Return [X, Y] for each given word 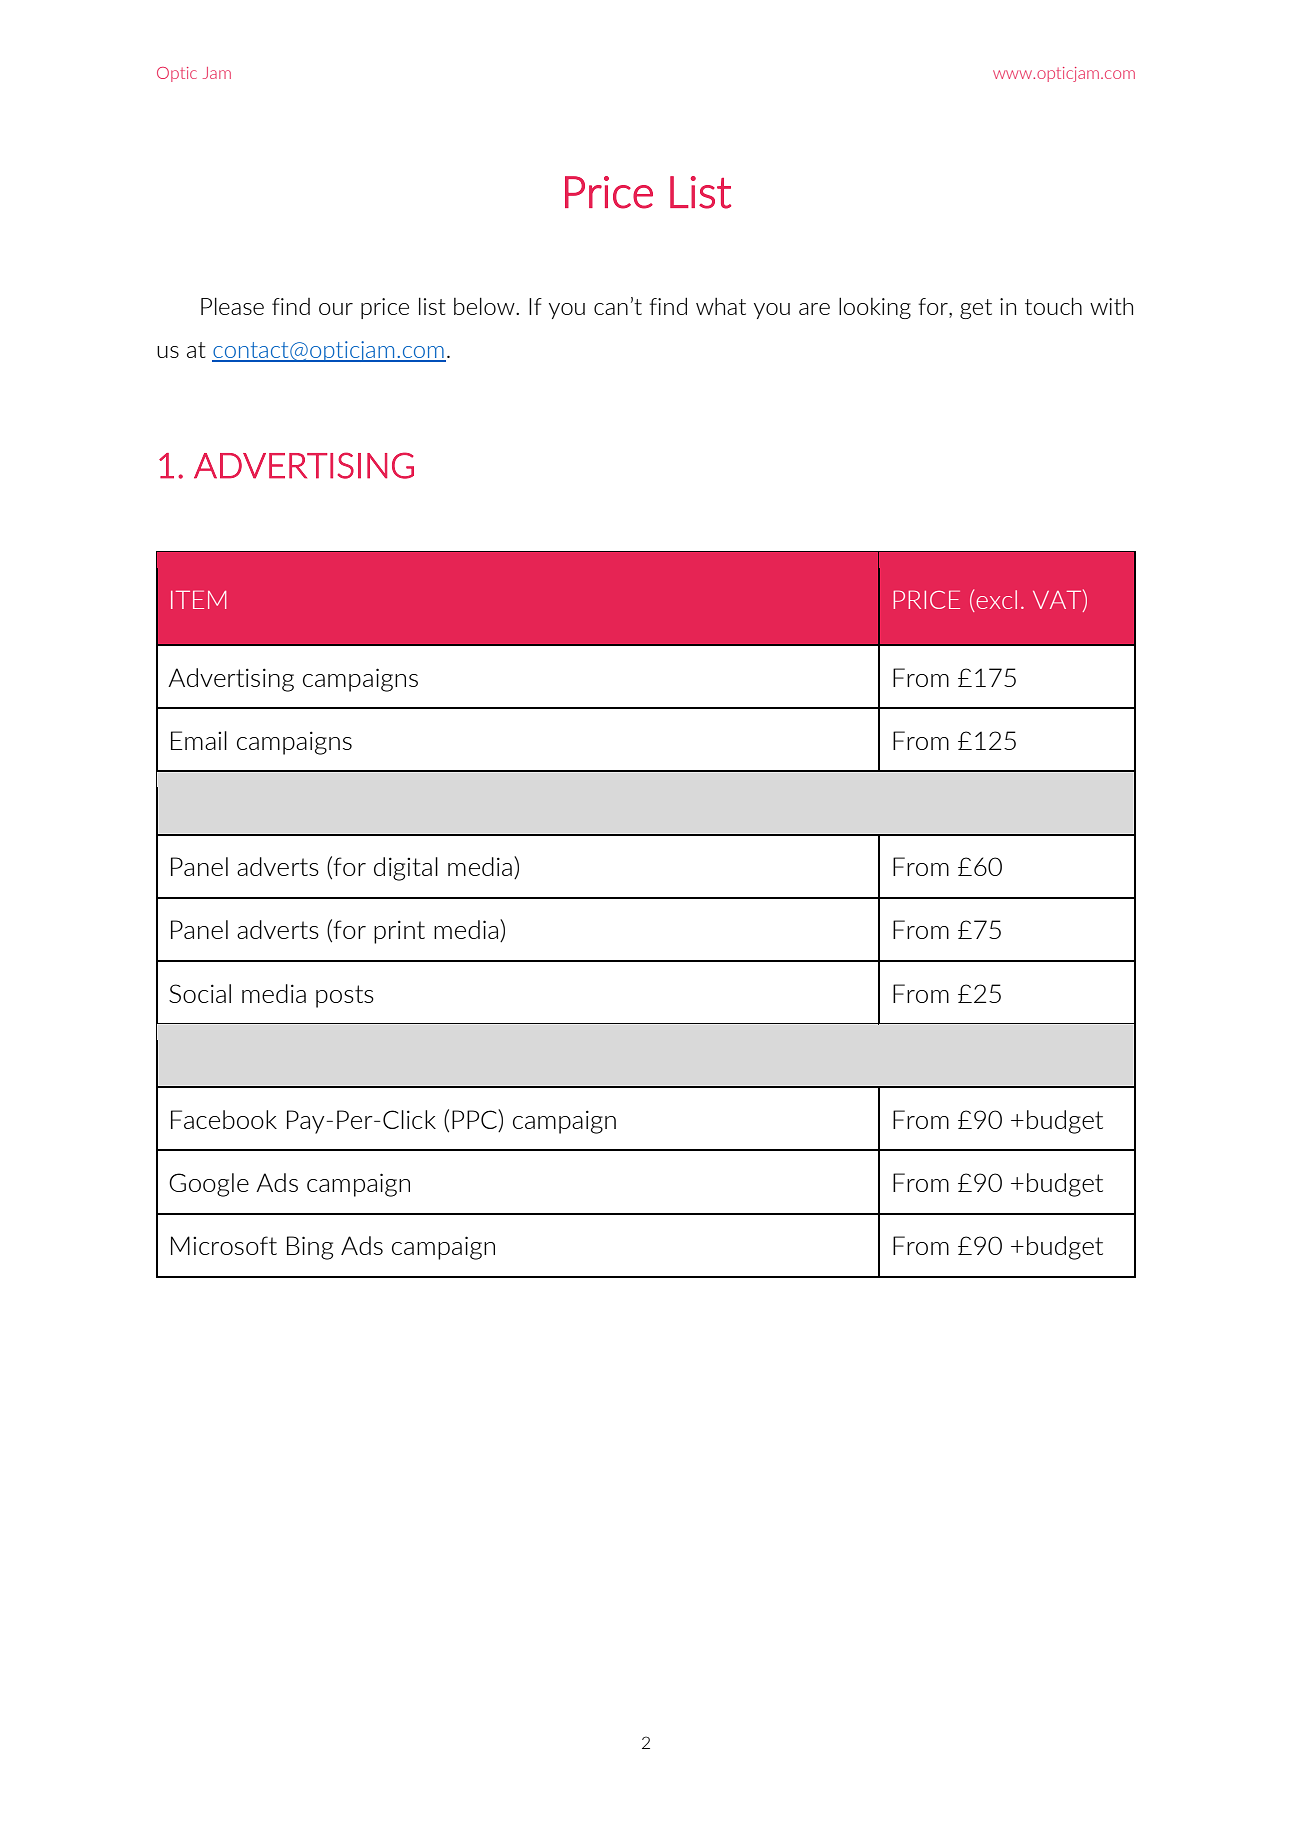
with [1111, 306]
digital [406, 869]
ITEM [198, 600]
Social [200, 993]
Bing [310, 1248]
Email [199, 740]
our [336, 309]
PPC [475, 1120]
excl [996, 599]
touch [1053, 306]
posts [345, 996]
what [721, 306]
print [399, 932]
